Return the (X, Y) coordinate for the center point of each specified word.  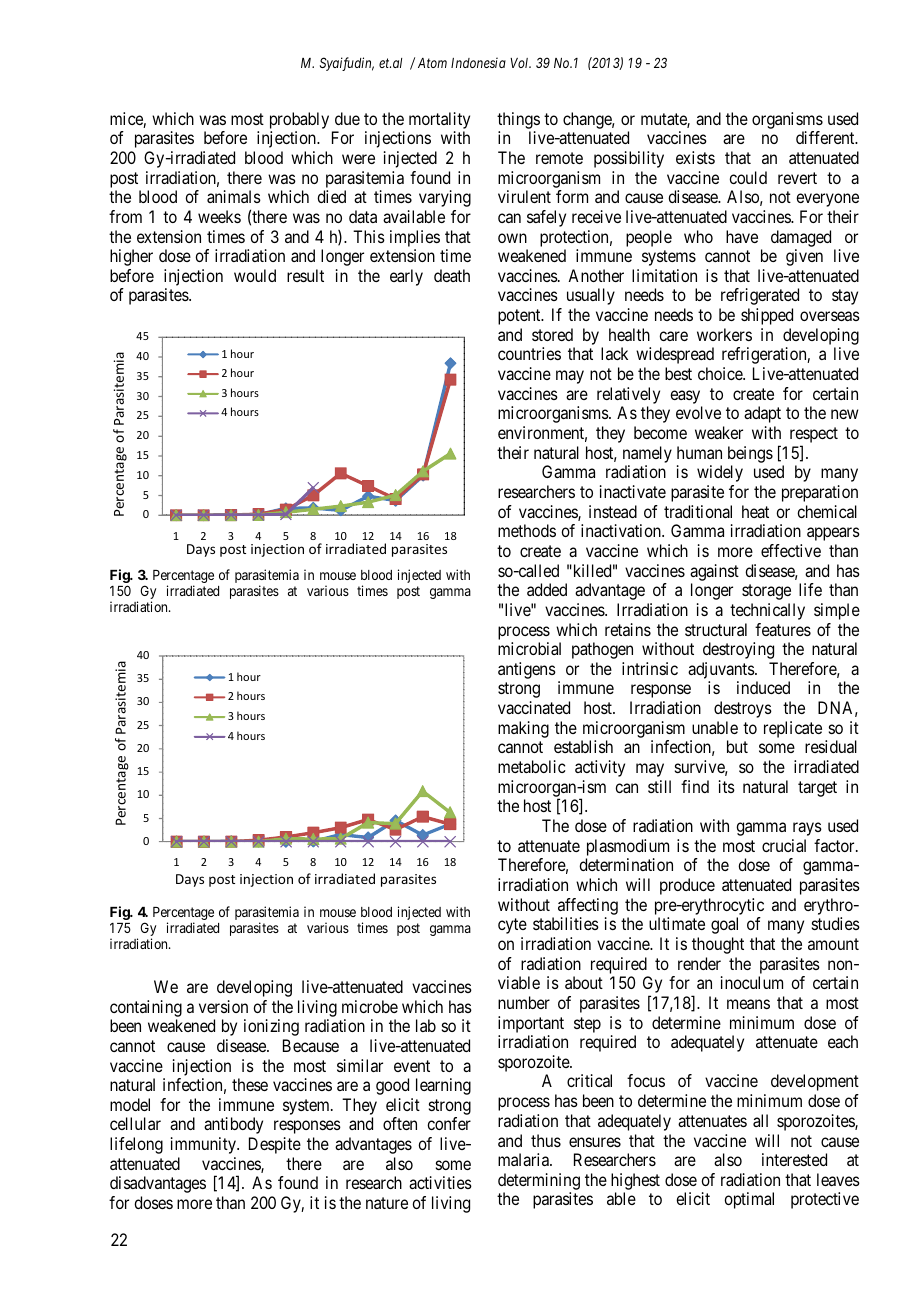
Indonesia (478, 62)
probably (299, 120)
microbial (529, 648)
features (783, 629)
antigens (527, 670)
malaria (524, 1159)
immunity (204, 1145)
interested (794, 1159)
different (826, 137)
